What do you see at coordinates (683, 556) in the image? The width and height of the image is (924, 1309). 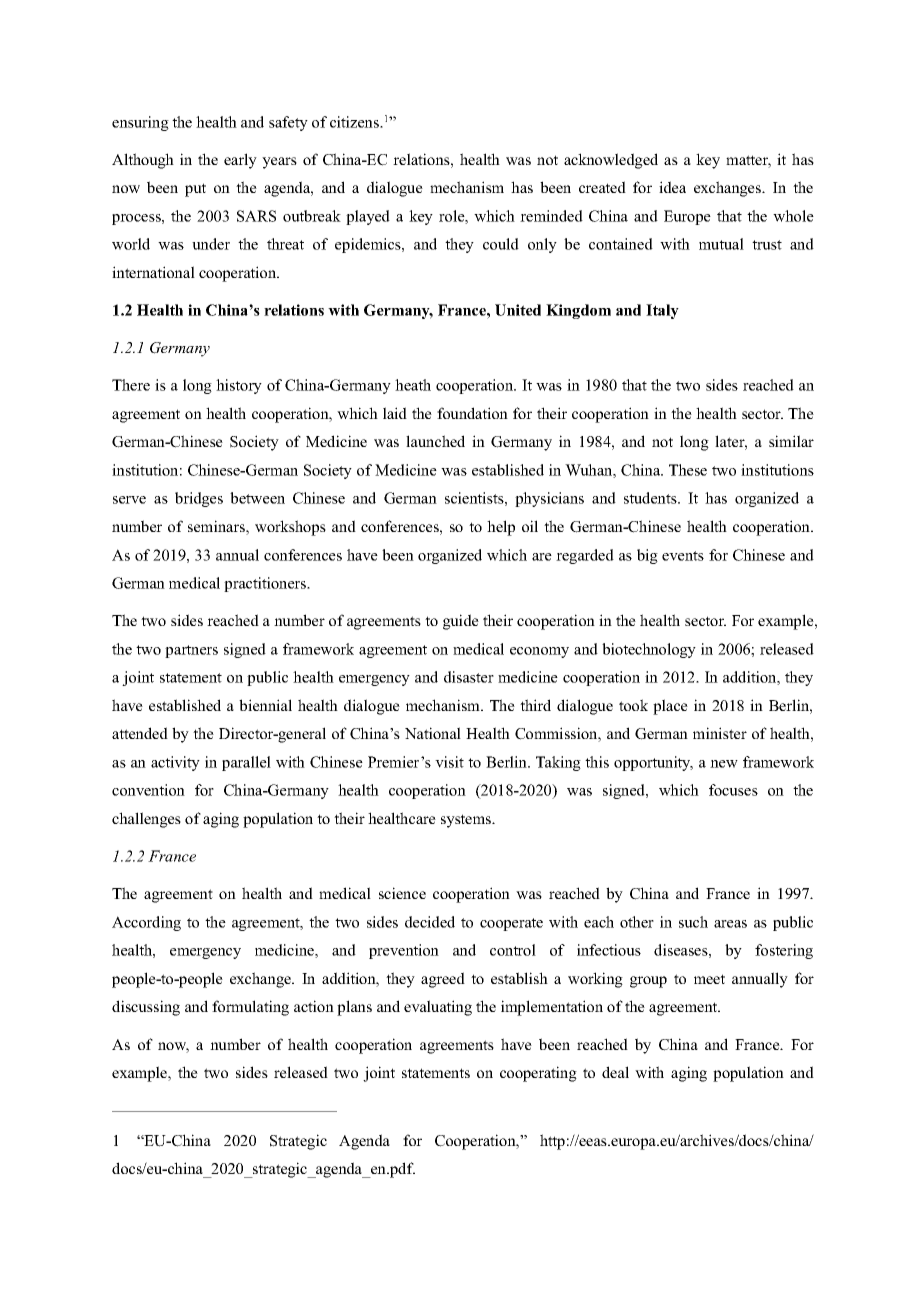 I see `events` at bounding box center [683, 556].
